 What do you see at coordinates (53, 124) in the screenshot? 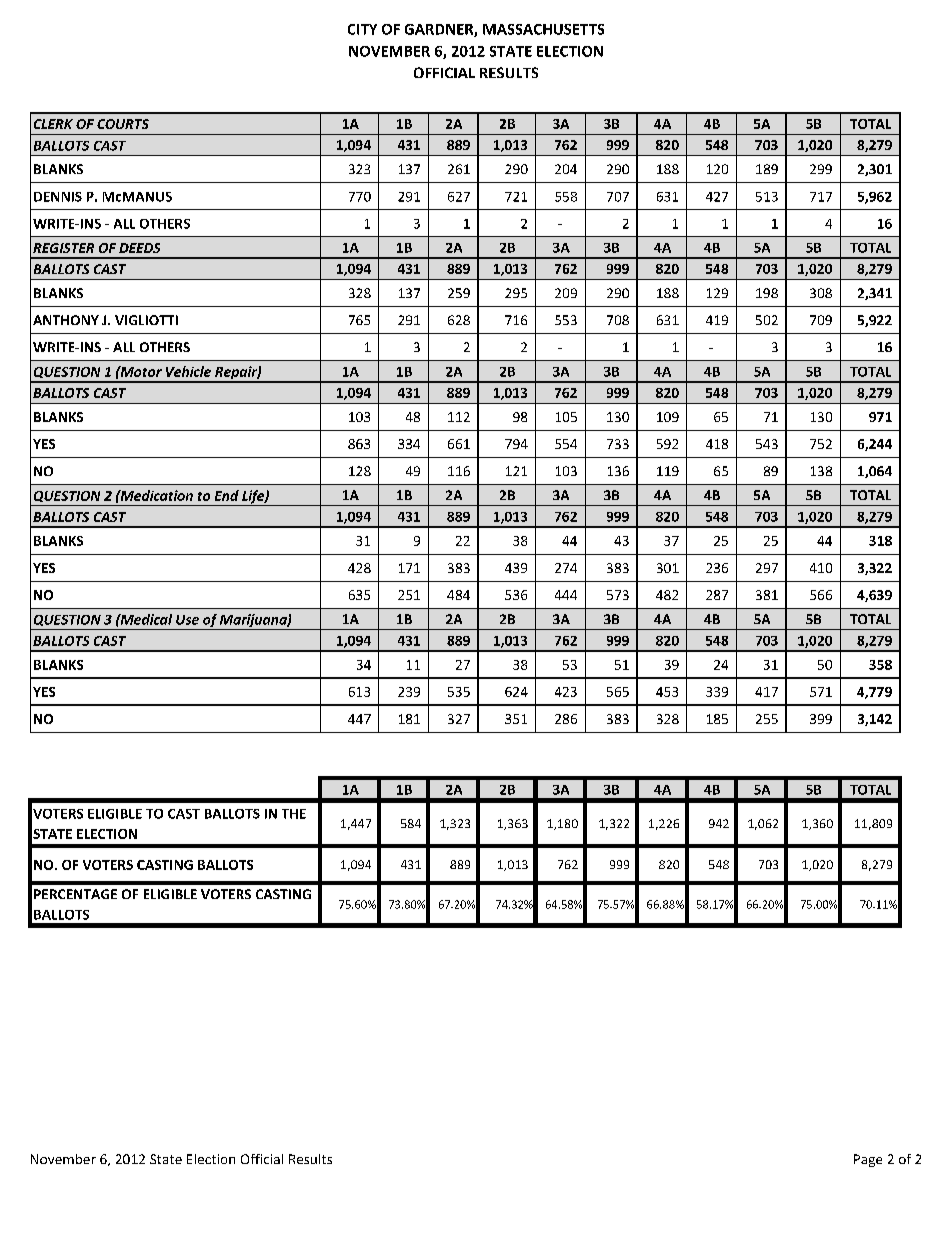
I see `CLERK` at bounding box center [53, 124].
